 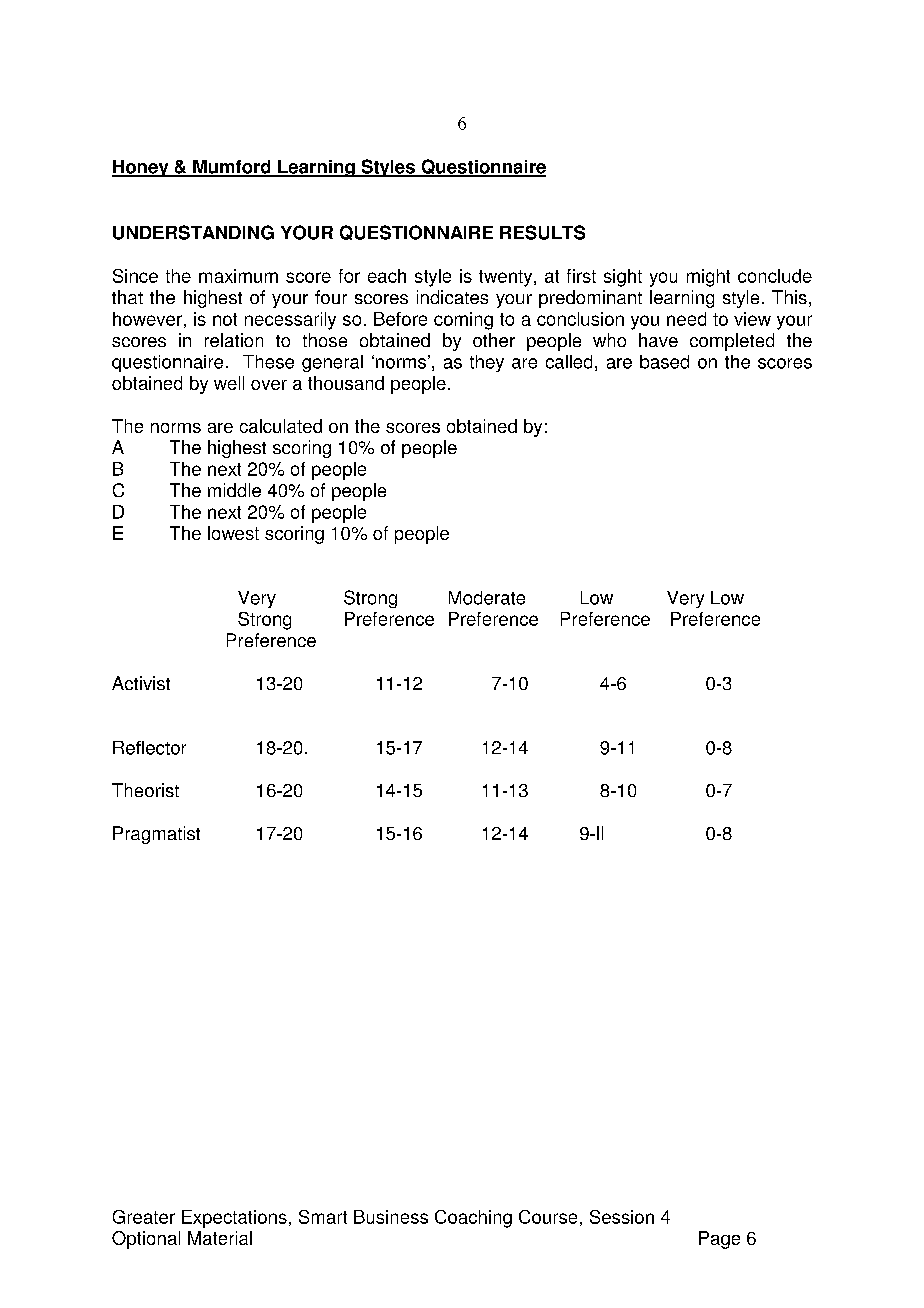 What do you see at coordinates (238, 276) in the screenshot?
I see `maximum` at bounding box center [238, 276].
